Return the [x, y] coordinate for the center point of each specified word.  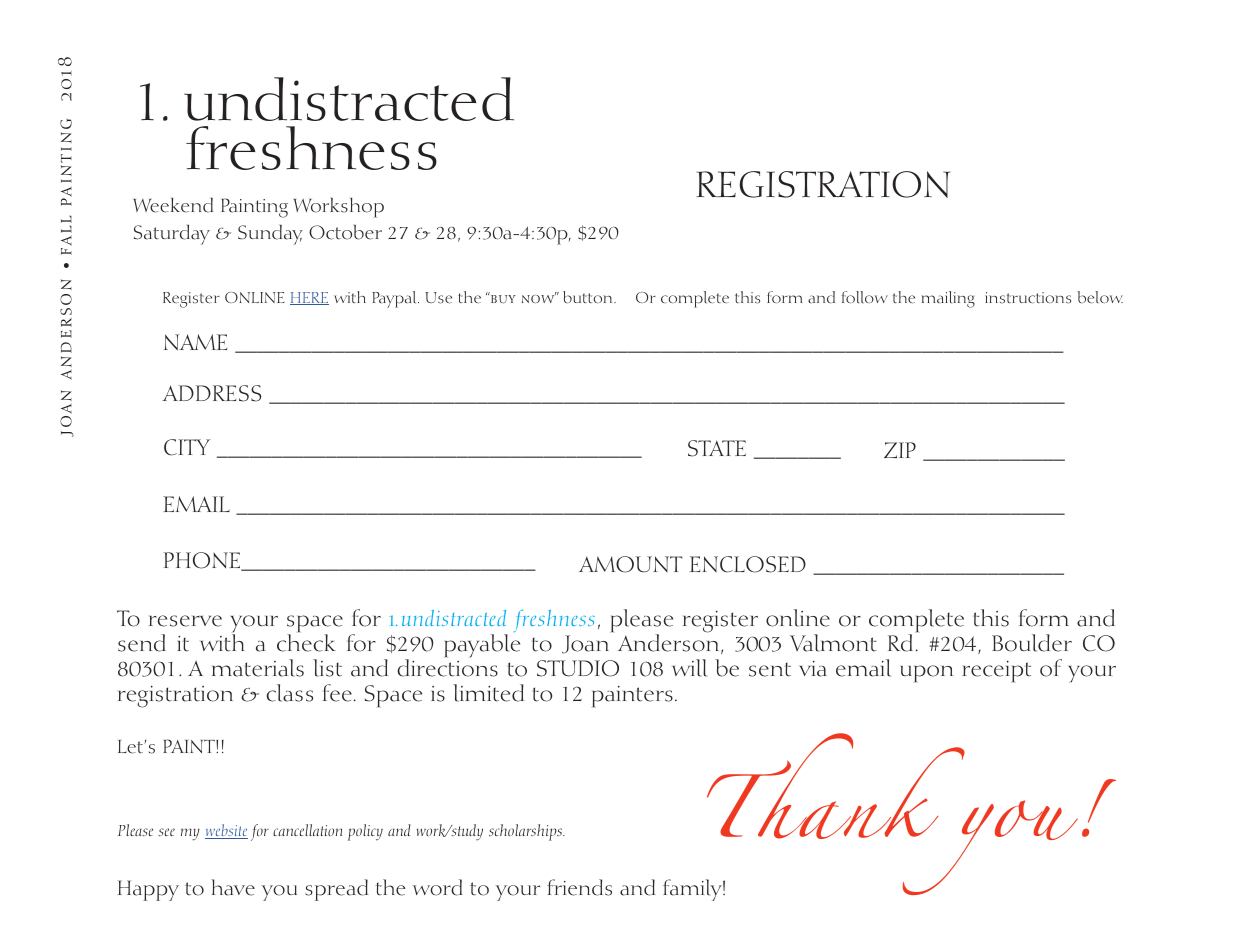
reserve [185, 621]
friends [579, 887]
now [539, 298]
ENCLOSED [748, 564]
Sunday [270, 235]
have [233, 887]
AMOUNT [630, 564]
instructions [1028, 298]
